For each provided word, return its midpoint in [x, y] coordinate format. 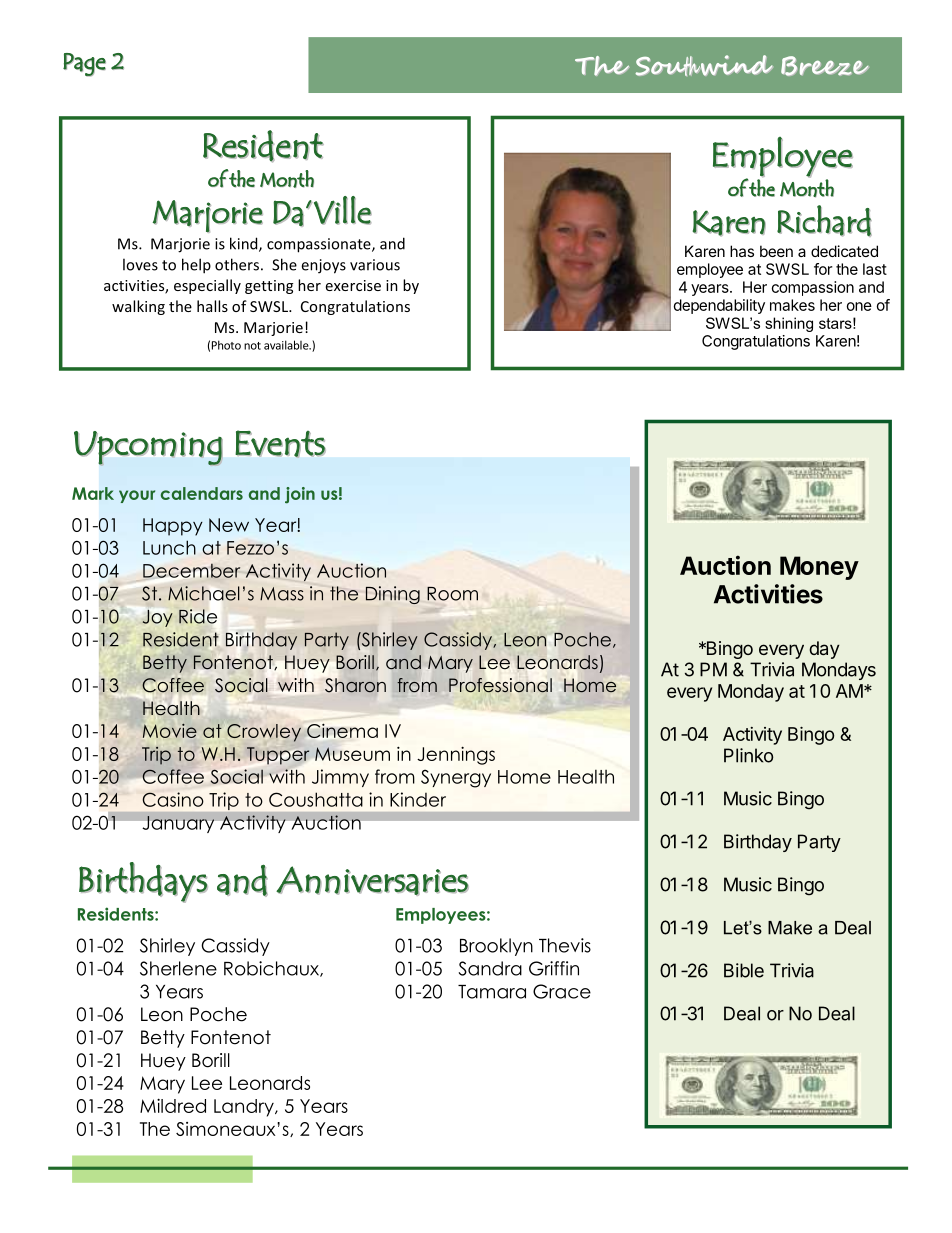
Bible [744, 970]
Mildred [173, 1105]
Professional [500, 685]
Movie [170, 731]
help [196, 266]
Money [819, 568]
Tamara [492, 992]
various [375, 265]
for [823, 269]
